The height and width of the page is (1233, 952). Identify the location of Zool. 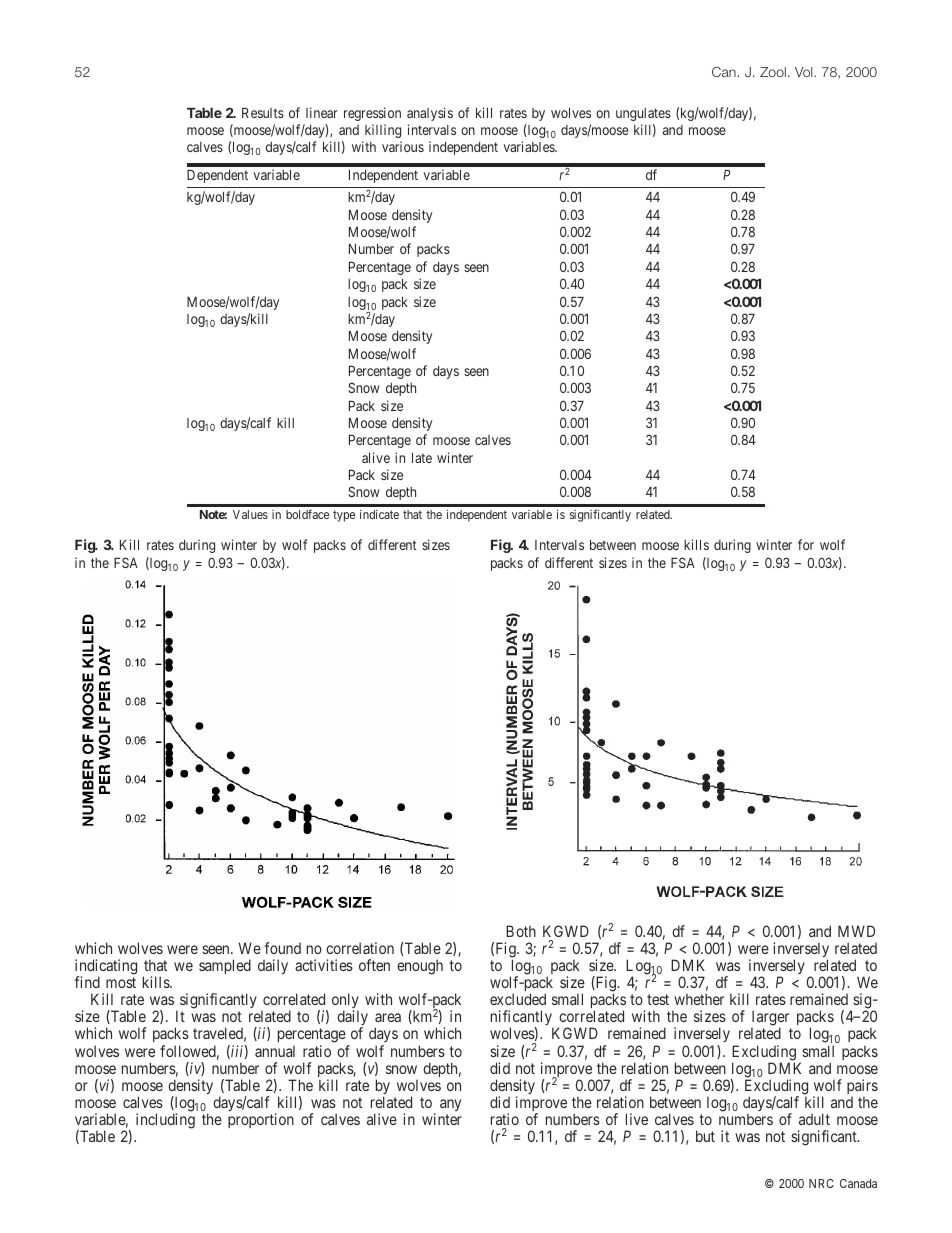
(773, 72).
